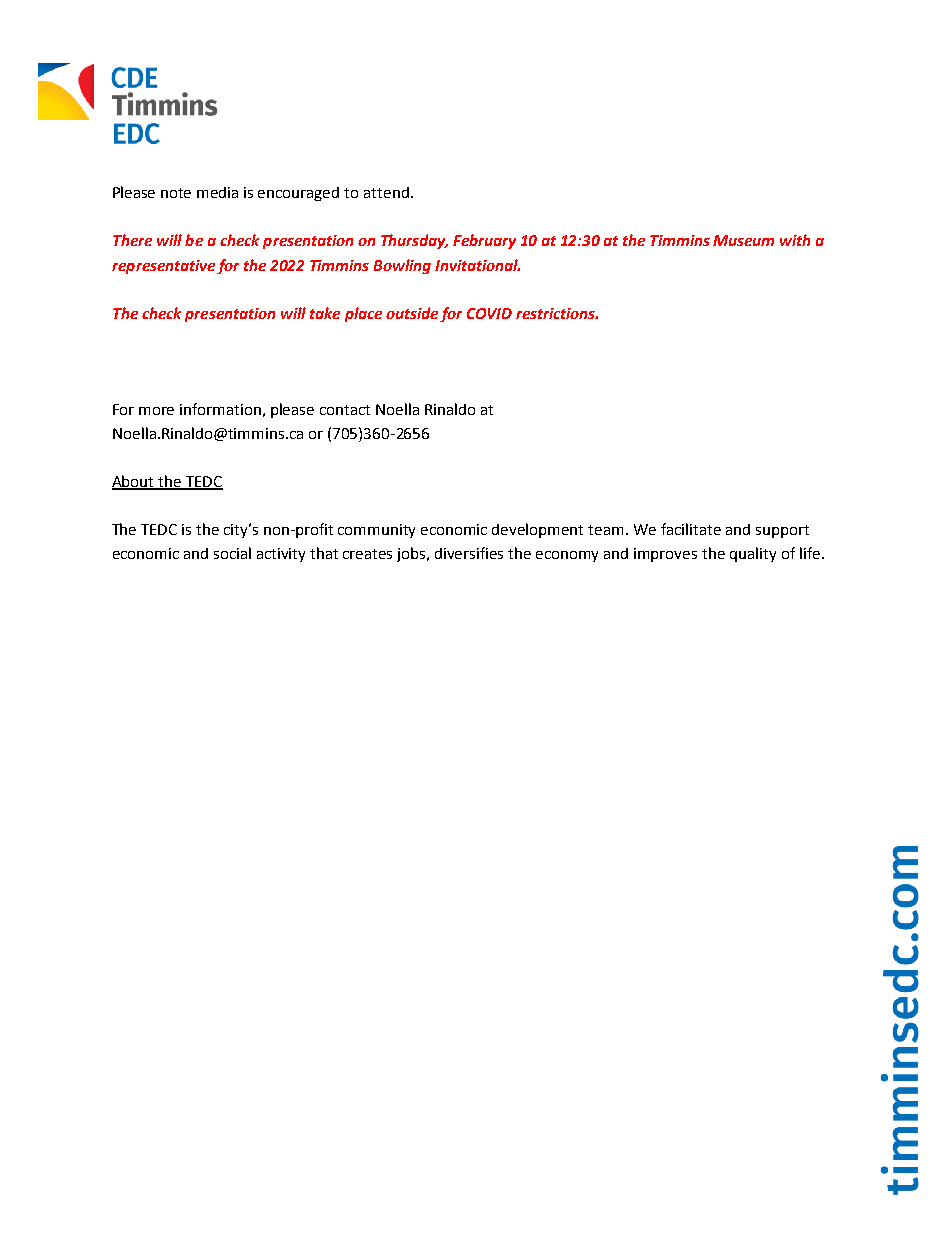 This screenshot has height=1233, width=952. I want to click on quality, so click(753, 554).
